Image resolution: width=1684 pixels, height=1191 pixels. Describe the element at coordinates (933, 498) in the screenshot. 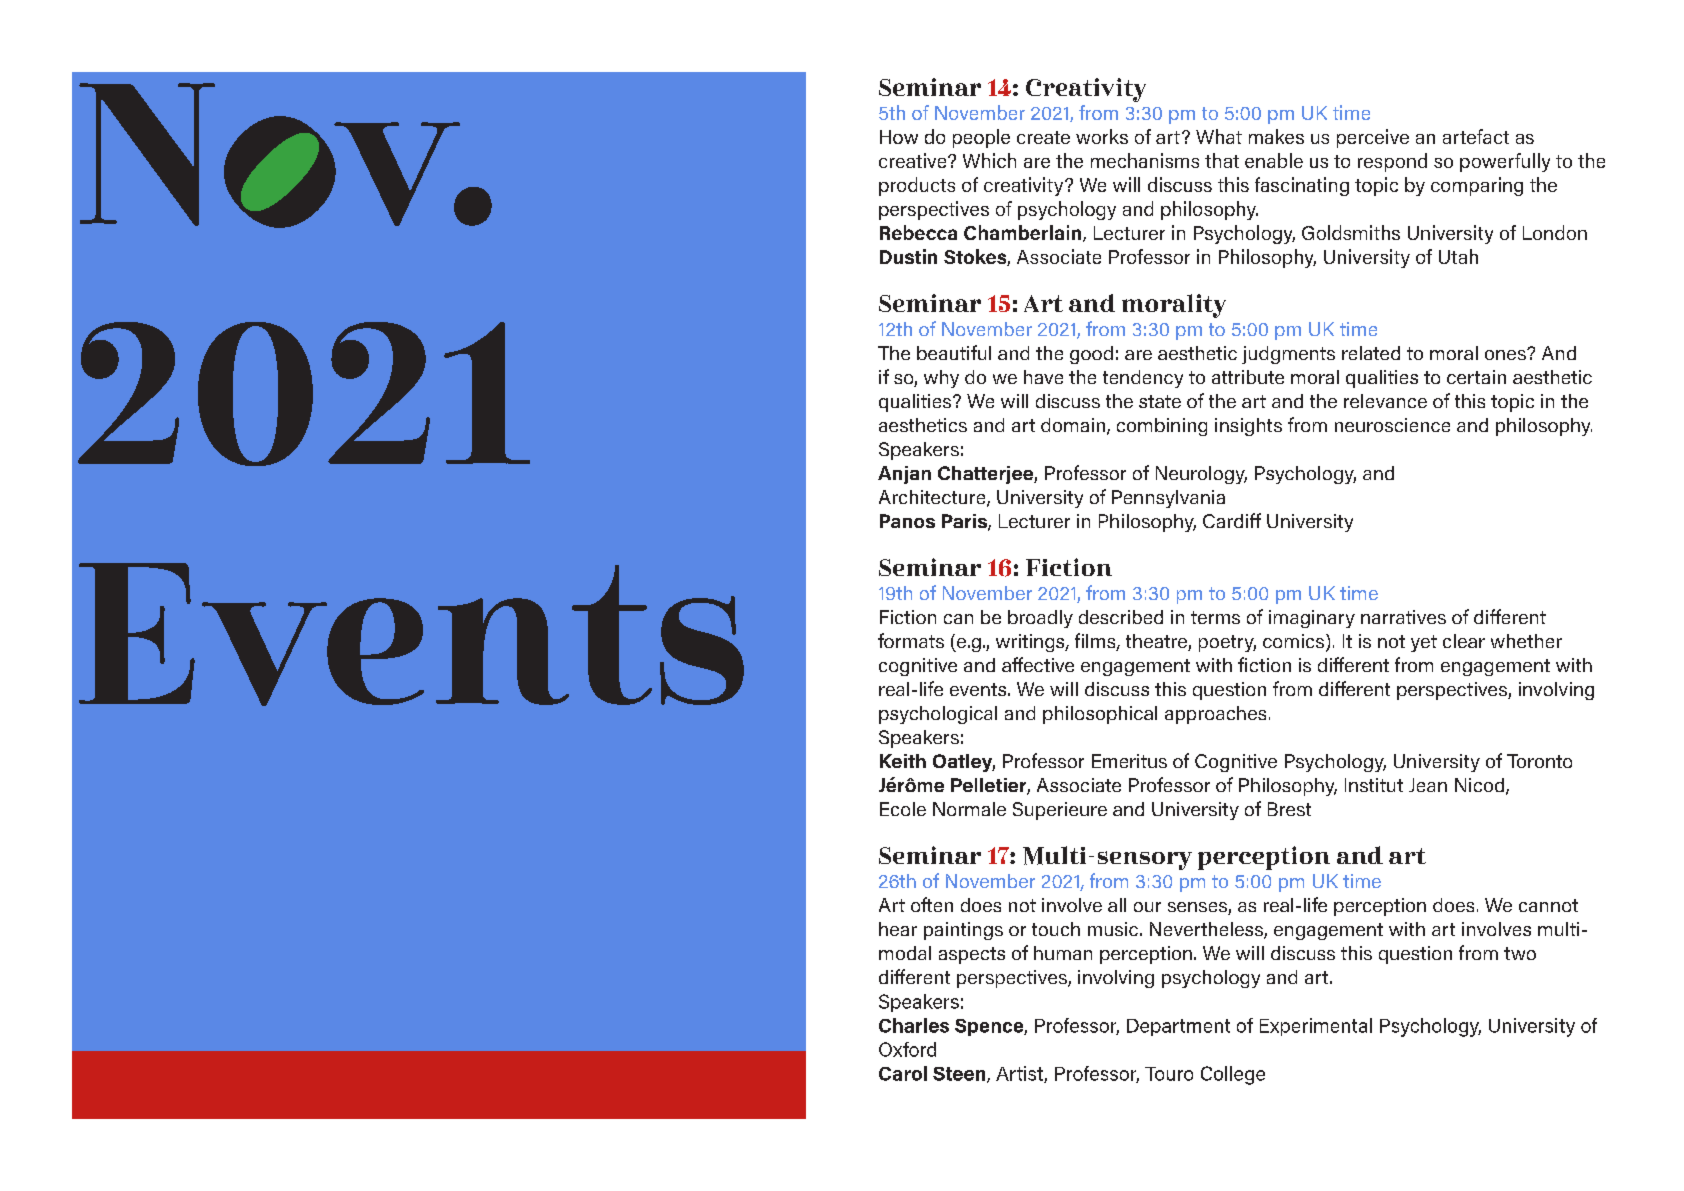

I see `Architecture` at that location.
